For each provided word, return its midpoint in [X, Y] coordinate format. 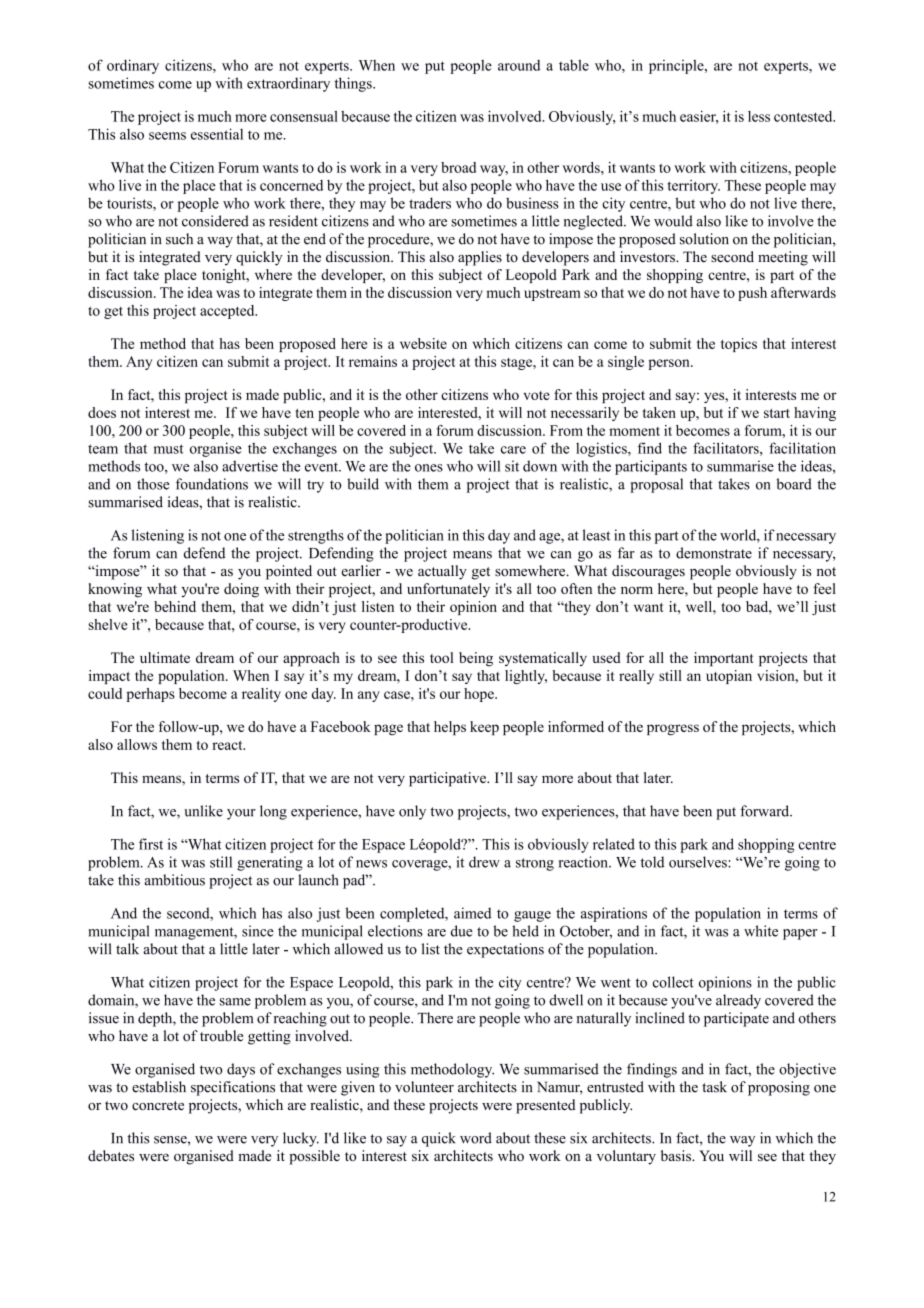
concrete [158, 1106]
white [761, 931]
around [519, 65]
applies [480, 258]
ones [429, 468]
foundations [212, 484]
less [759, 116]
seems [167, 136]
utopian [729, 677]
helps [450, 728]
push [752, 294]
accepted [228, 312]
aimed [472, 913]
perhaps [150, 695]
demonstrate [714, 553]
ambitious [174, 880]
